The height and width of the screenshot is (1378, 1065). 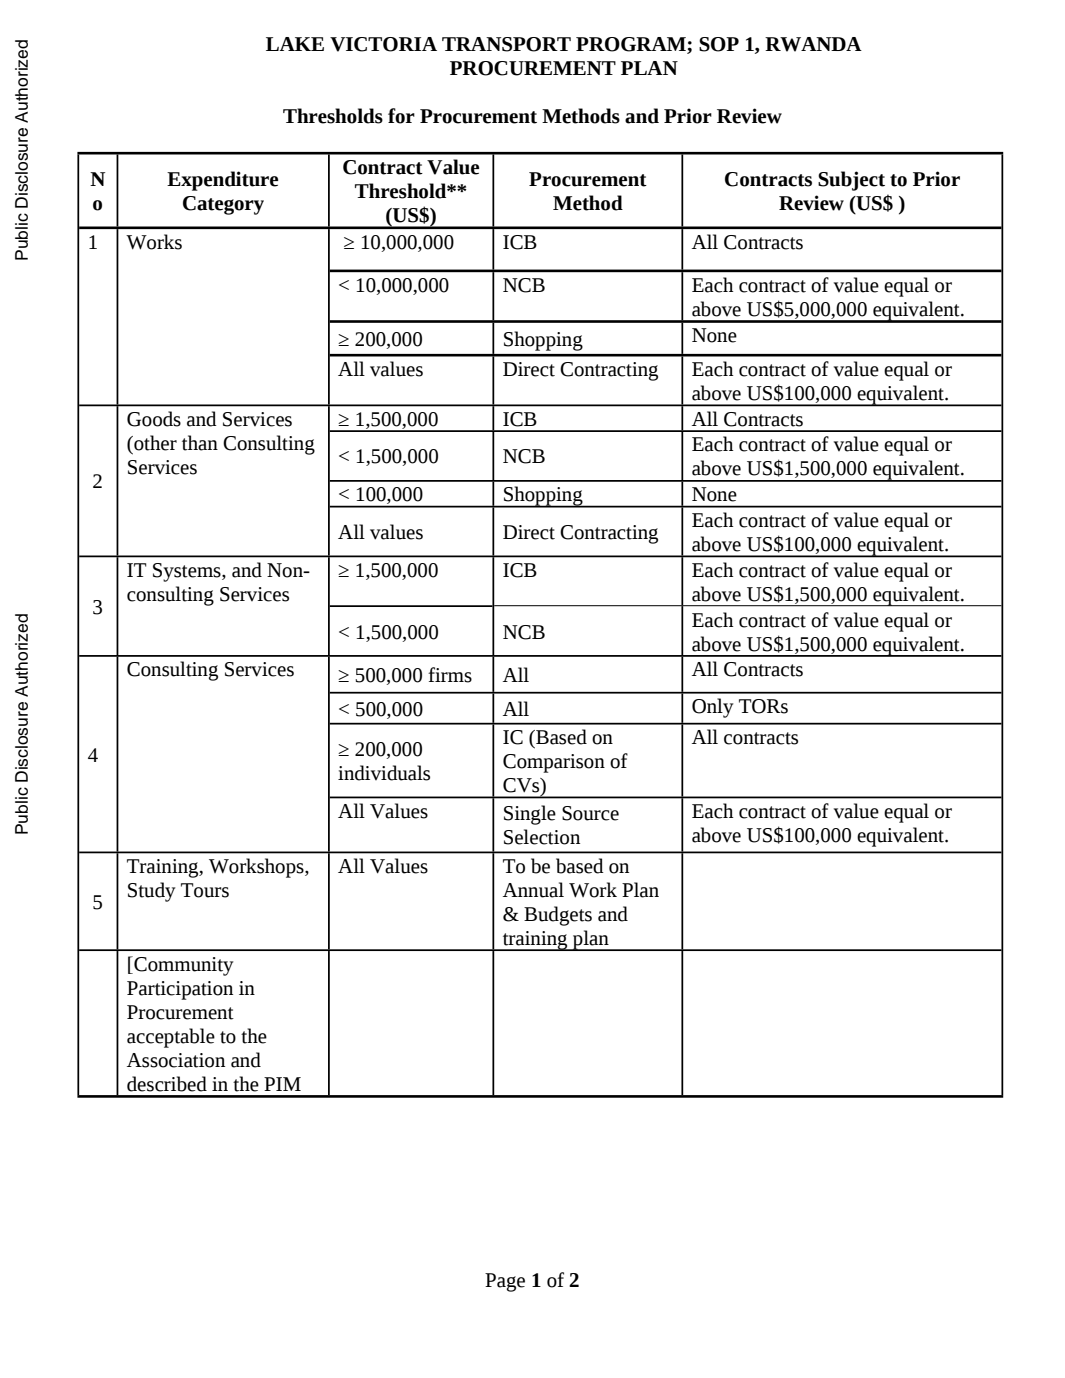 I want to click on Budgets, so click(x=558, y=916).
